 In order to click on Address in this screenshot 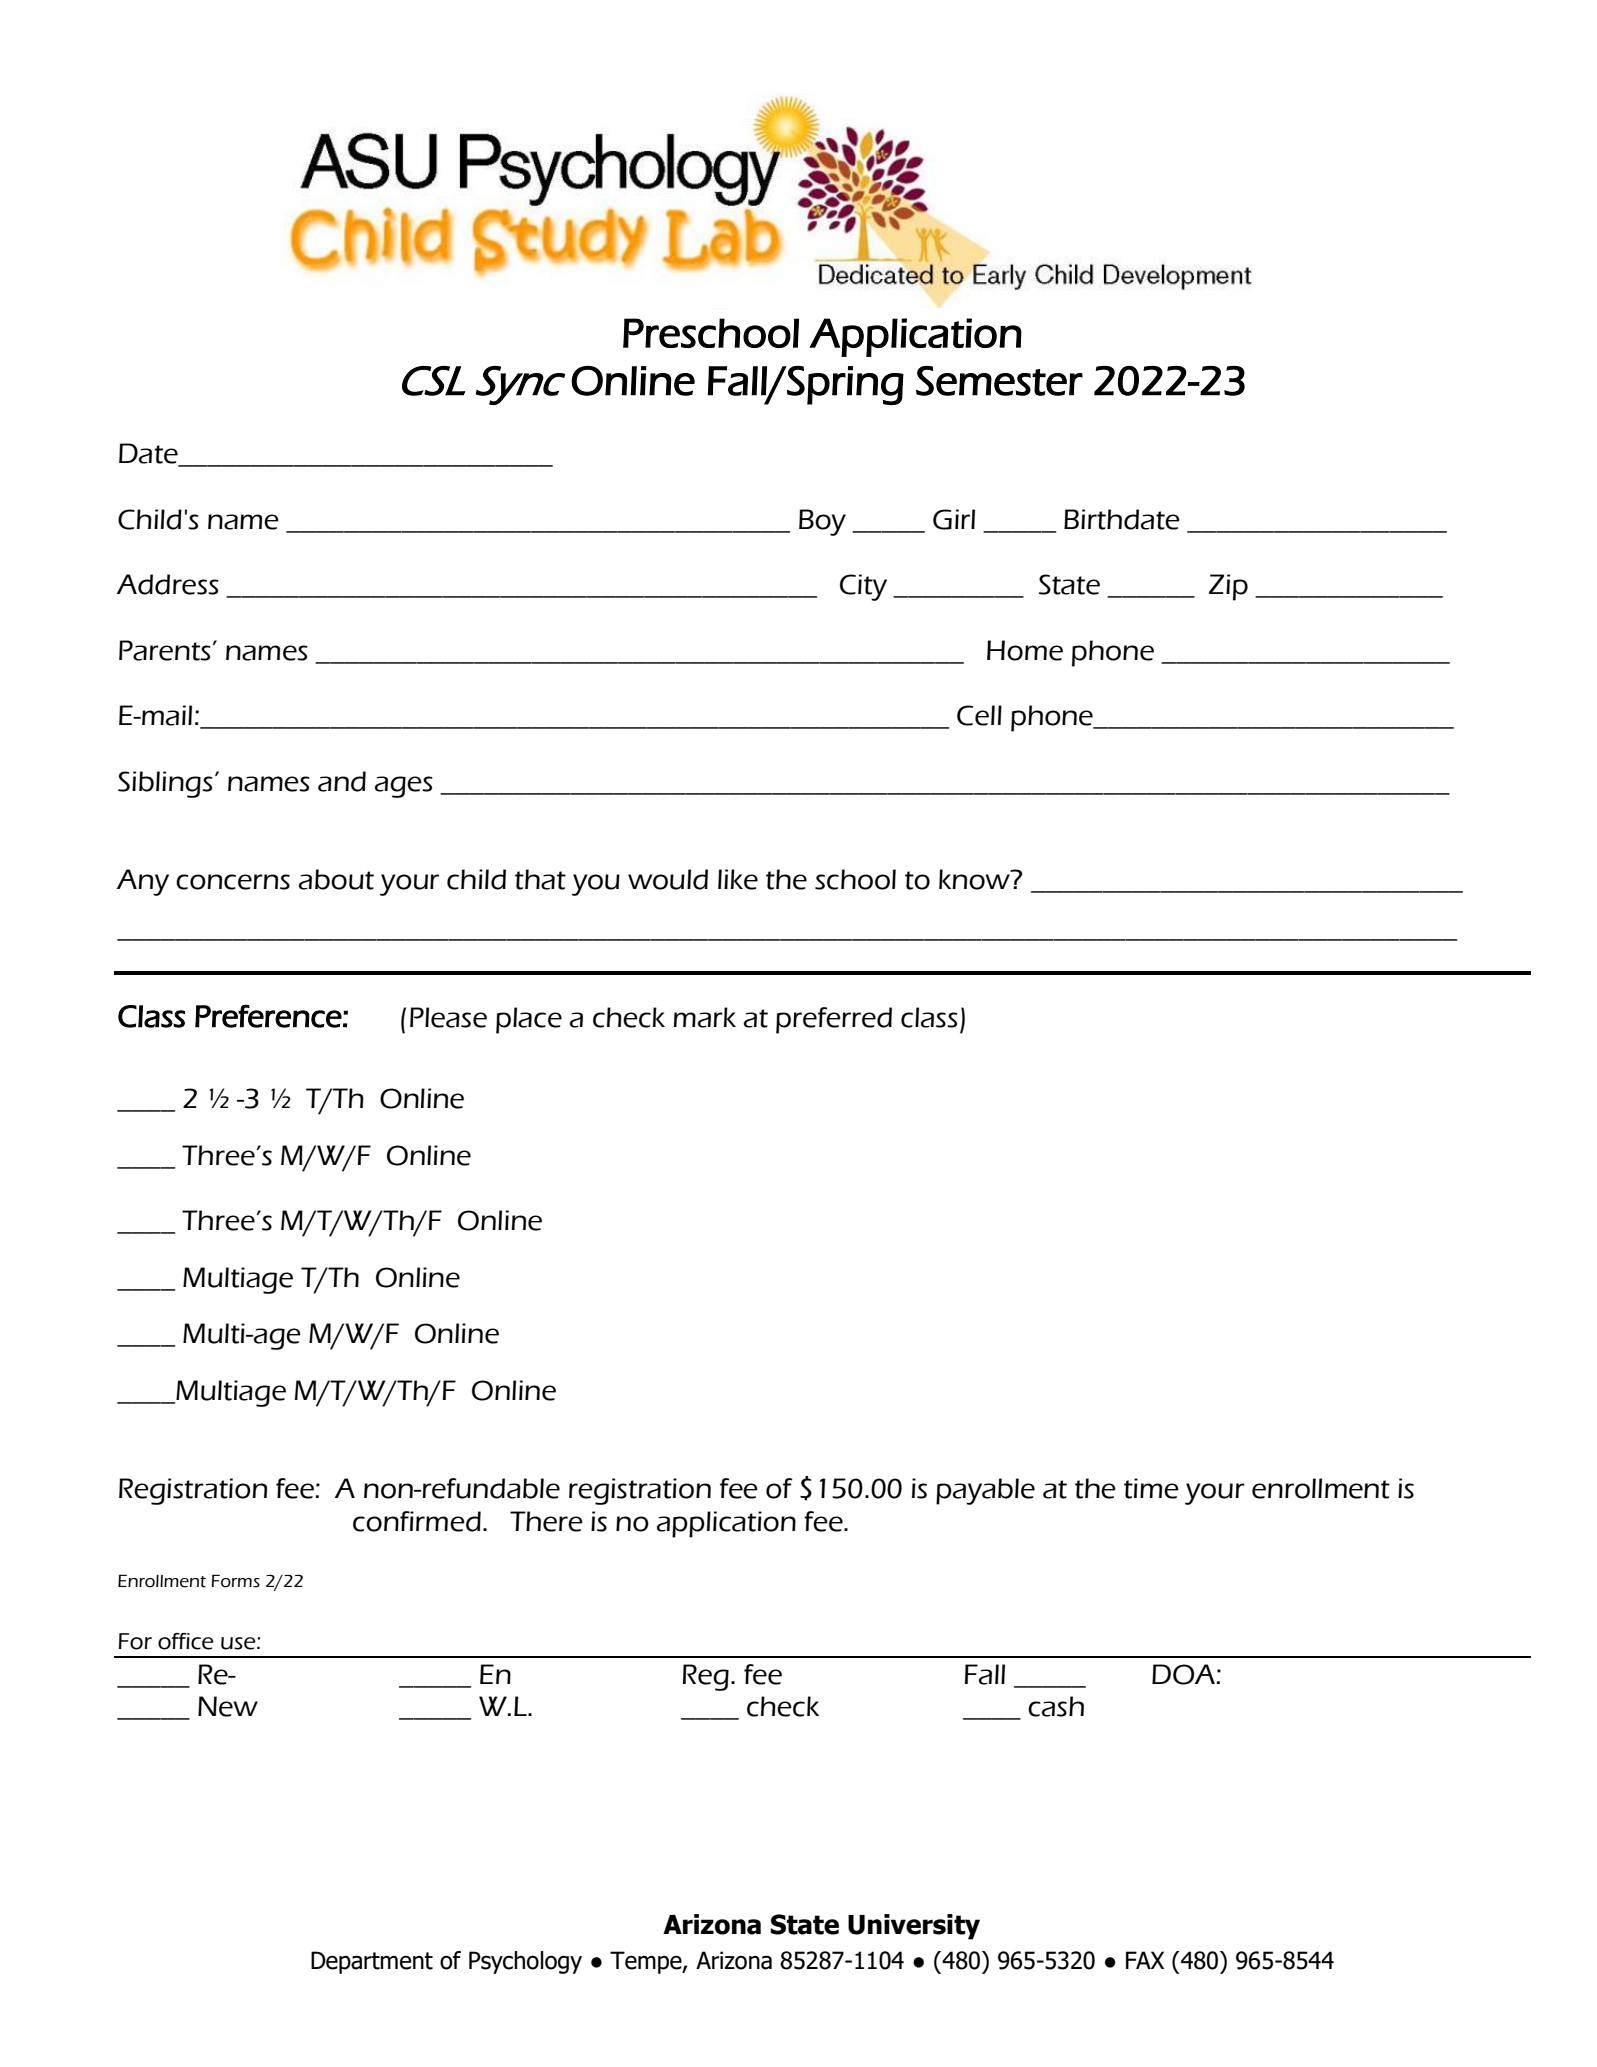, I will do `click(167, 584)`.
